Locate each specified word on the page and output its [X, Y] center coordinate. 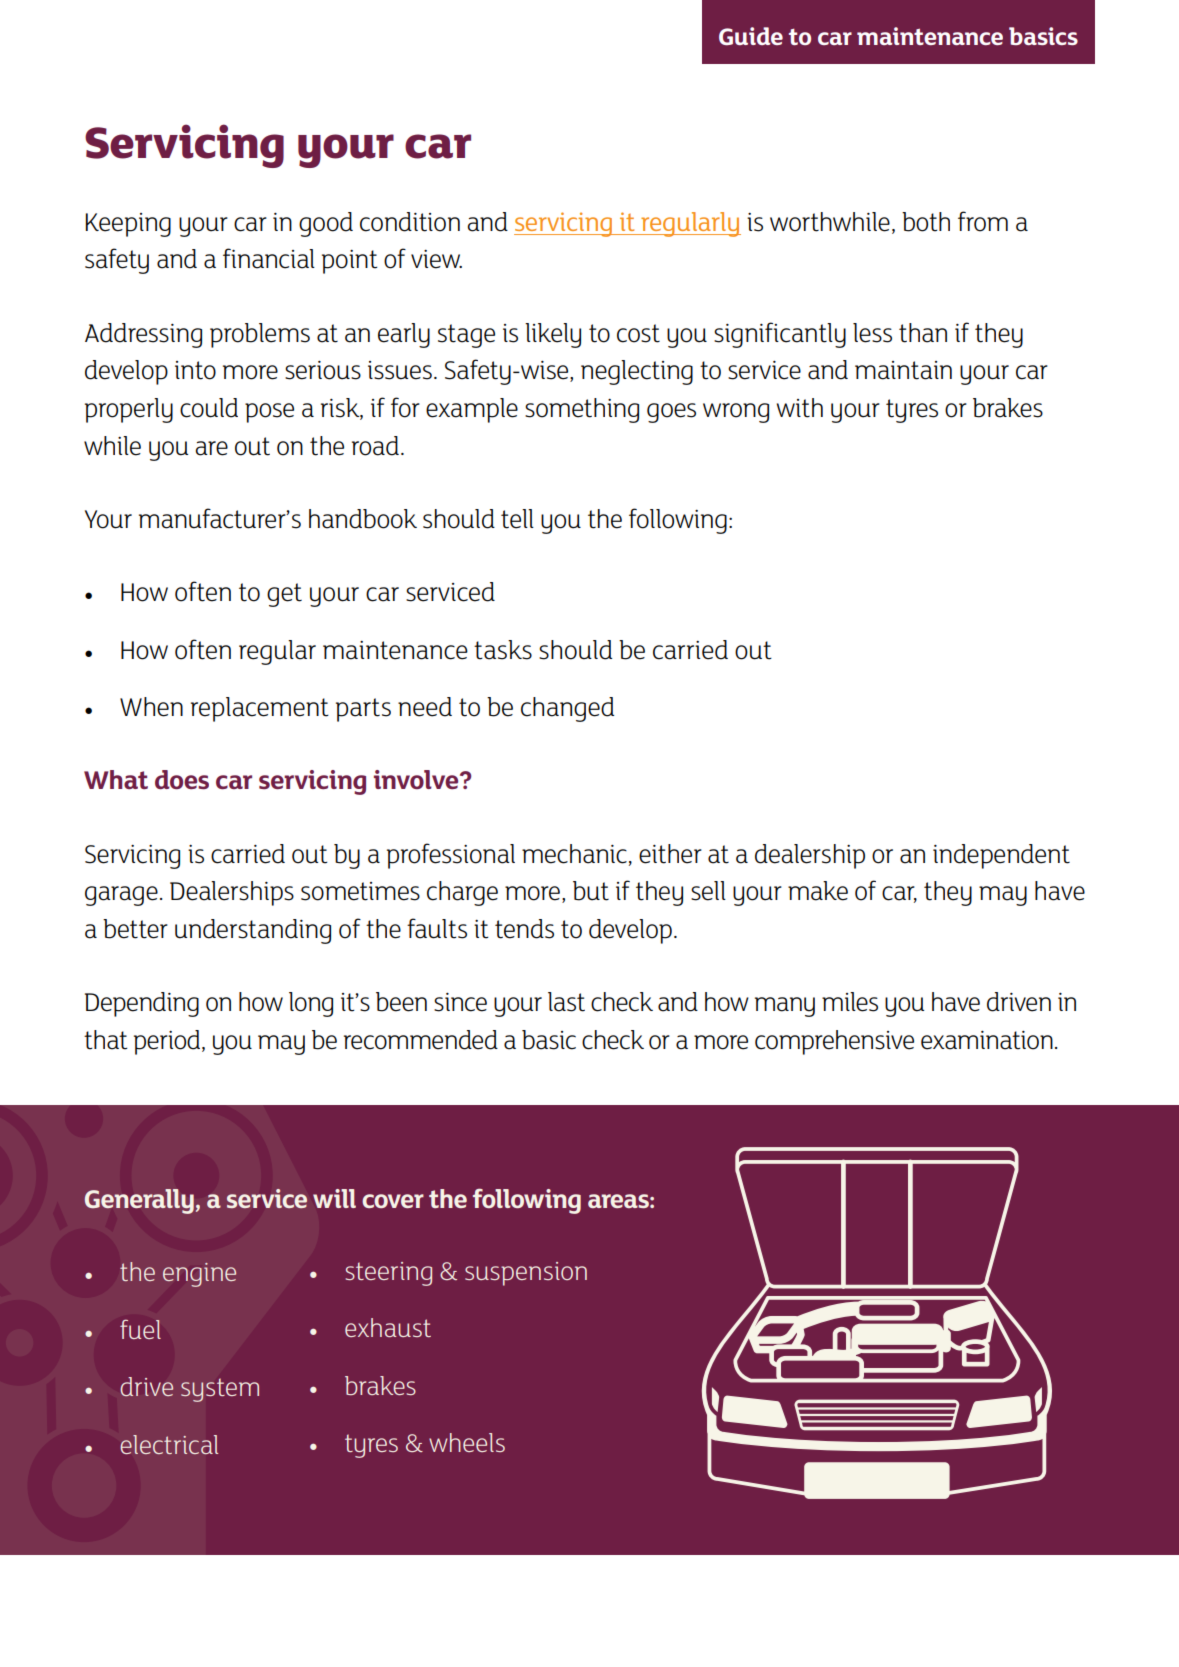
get [284, 595]
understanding [253, 931]
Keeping [128, 225]
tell [517, 519]
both [926, 222]
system [220, 1390]
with [800, 408]
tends [524, 929]
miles [850, 1002]
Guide [751, 36]
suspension [526, 1274]
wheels [467, 1442]
